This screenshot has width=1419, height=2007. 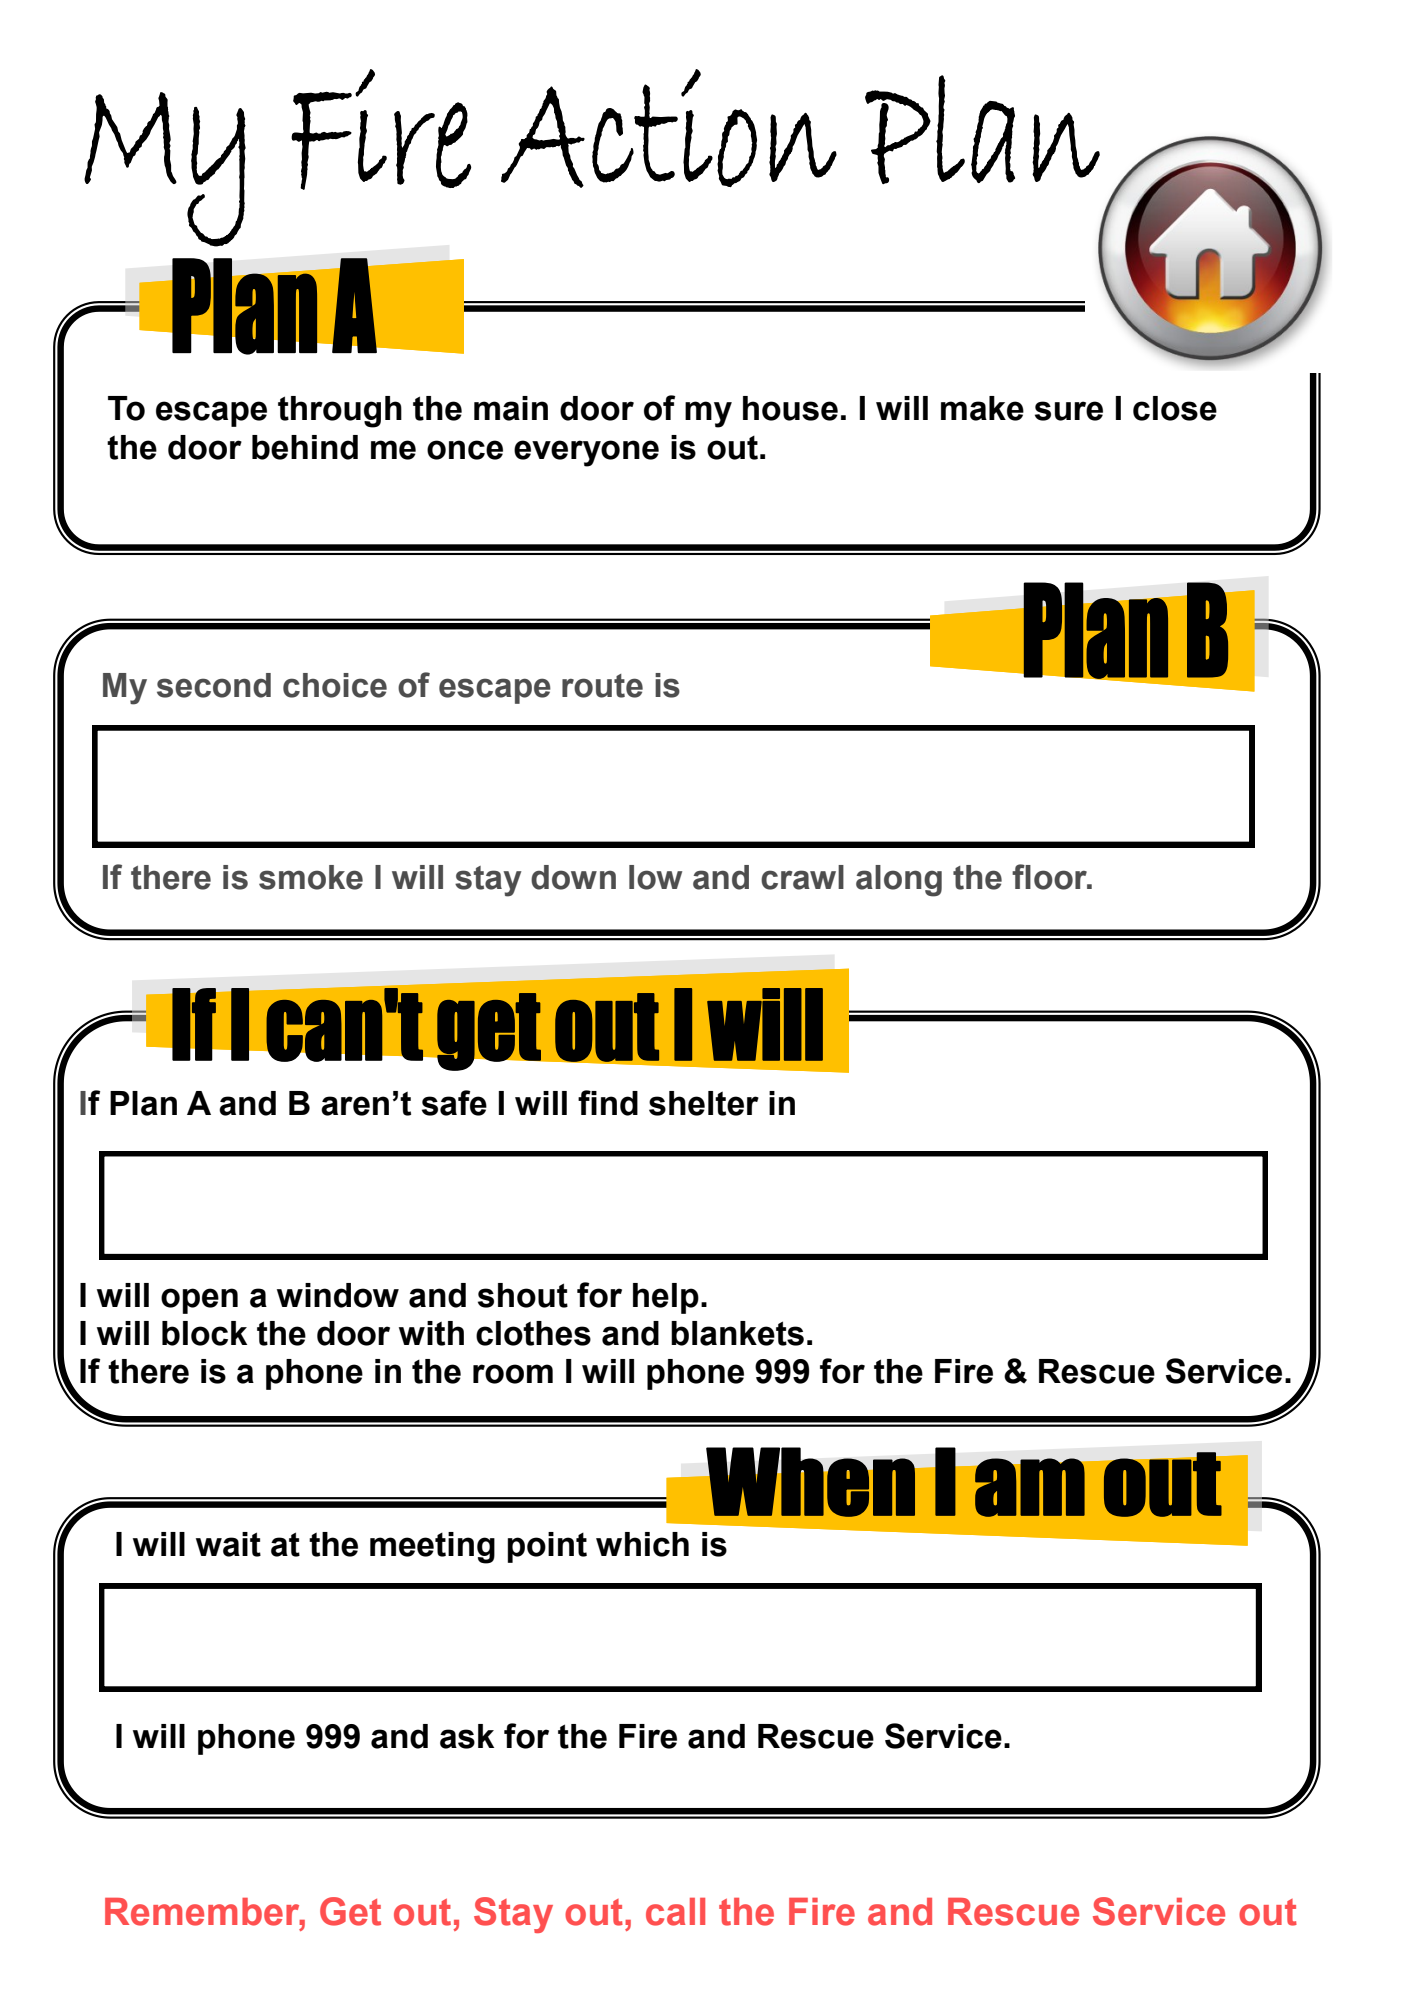 I want to click on call, so click(x=675, y=1912).
